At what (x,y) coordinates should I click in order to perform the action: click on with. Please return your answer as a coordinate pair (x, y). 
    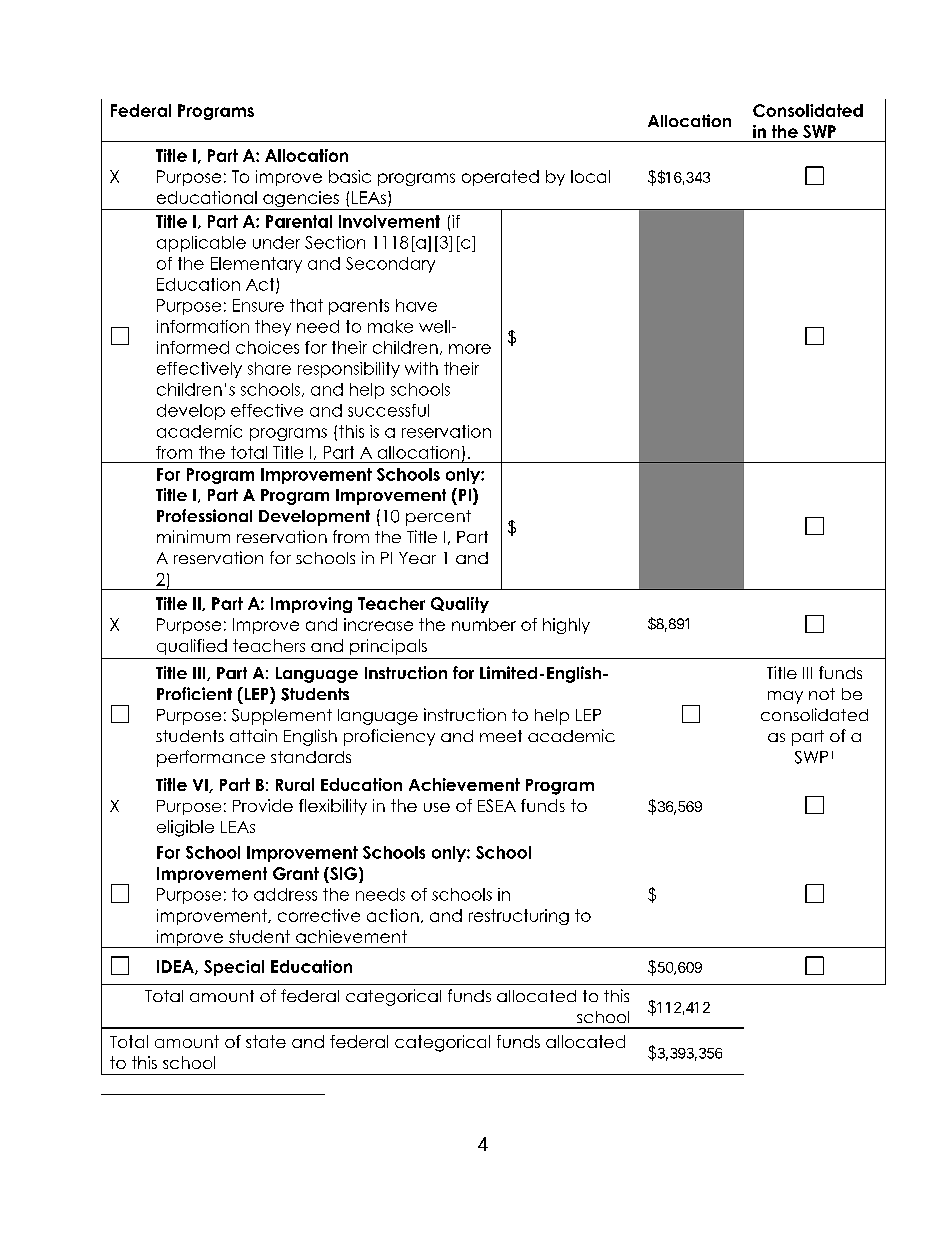
    Looking at the image, I should click on (421, 368).
